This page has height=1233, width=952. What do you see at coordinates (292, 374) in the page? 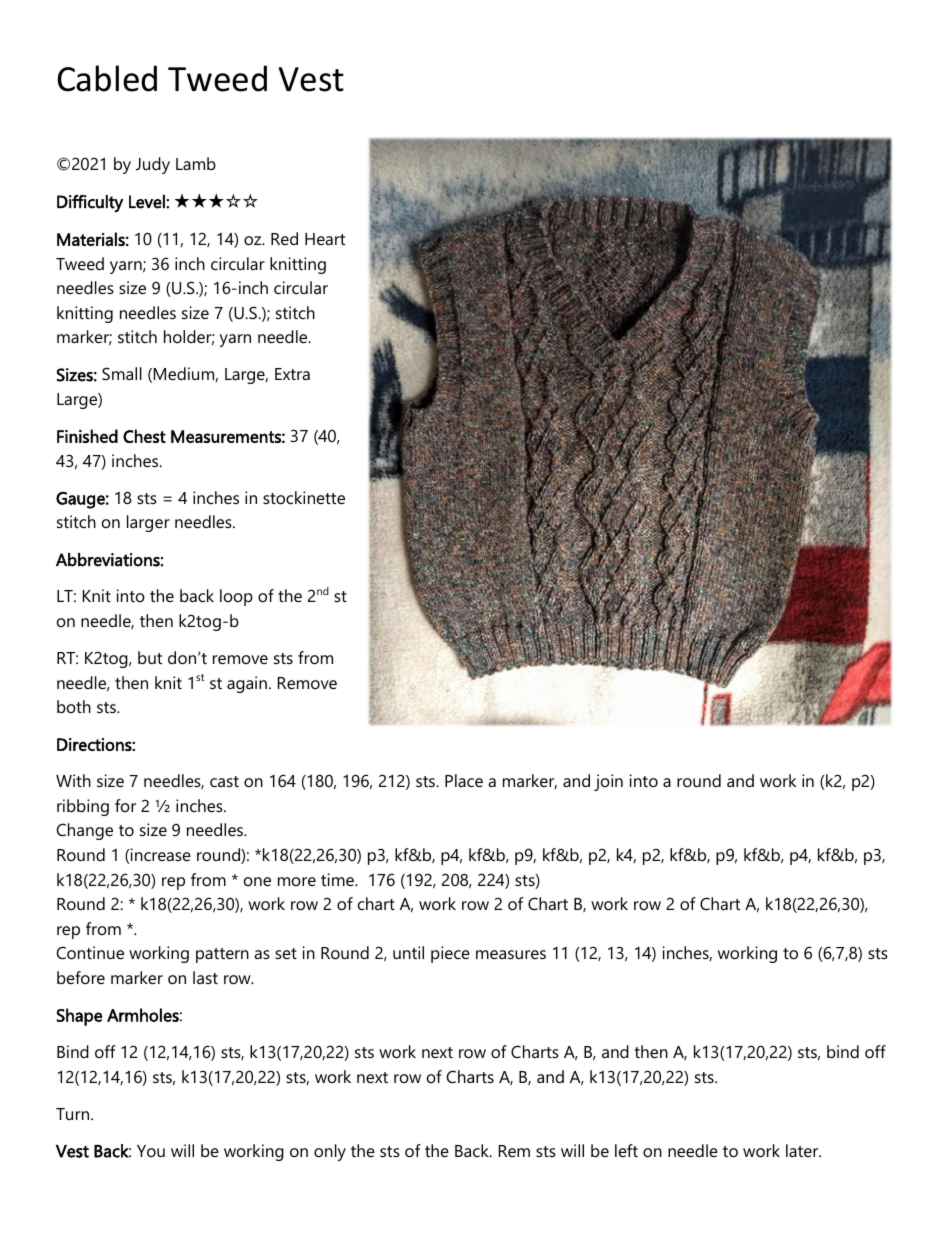
I see `Extra` at bounding box center [292, 374].
